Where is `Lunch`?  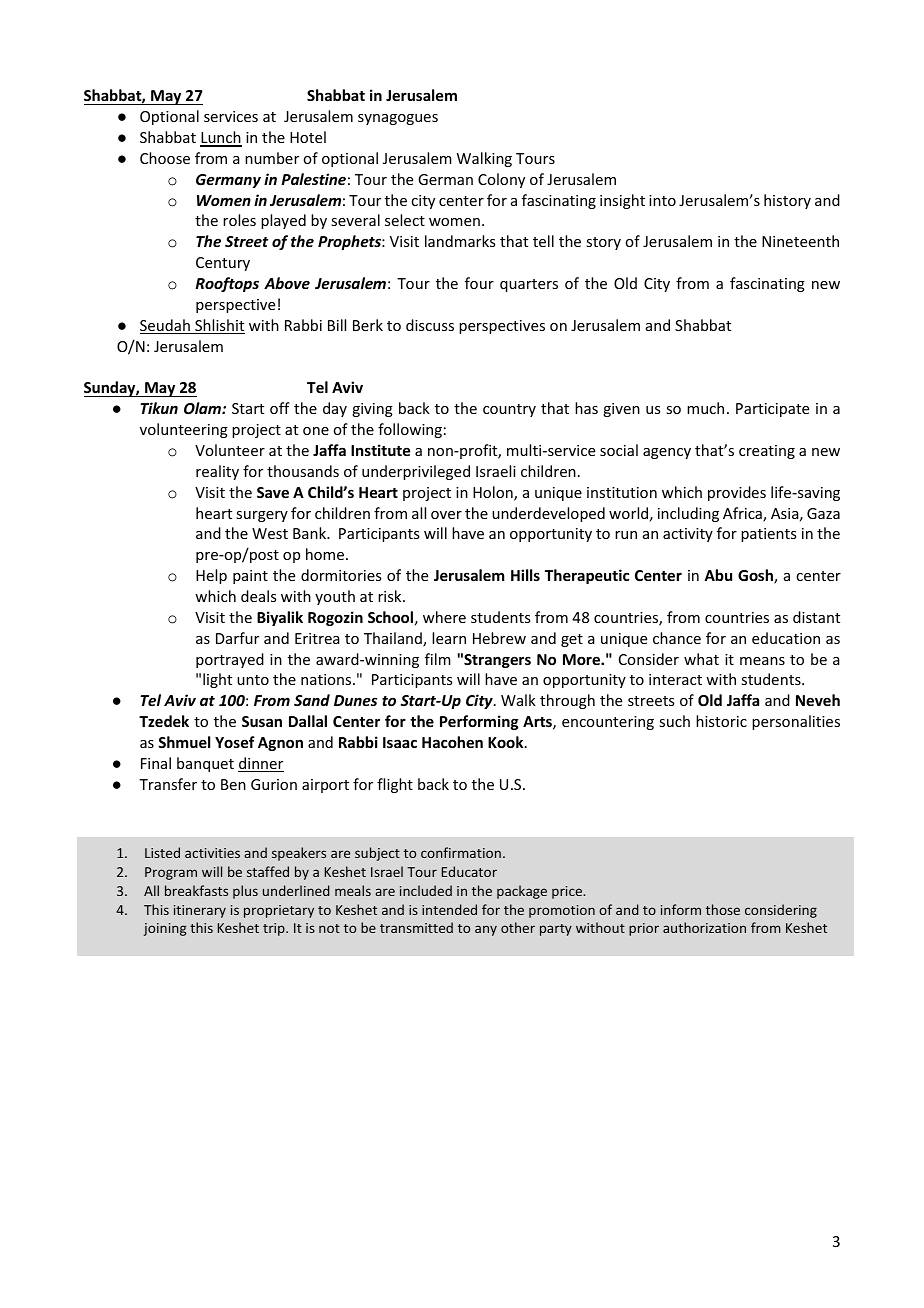
Lunch is located at coordinates (221, 138).
